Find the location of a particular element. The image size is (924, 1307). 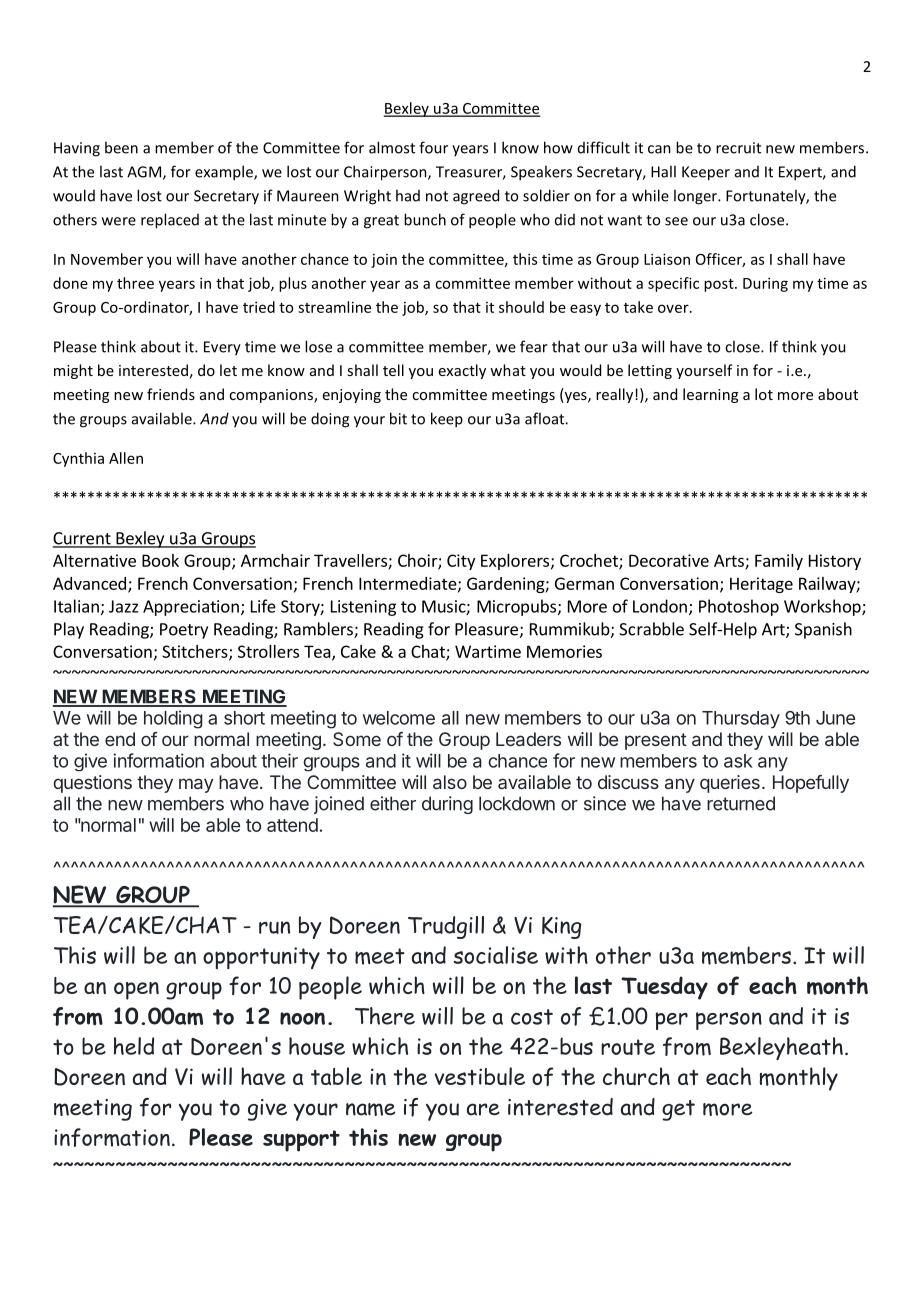

held is located at coordinates (134, 1046).
